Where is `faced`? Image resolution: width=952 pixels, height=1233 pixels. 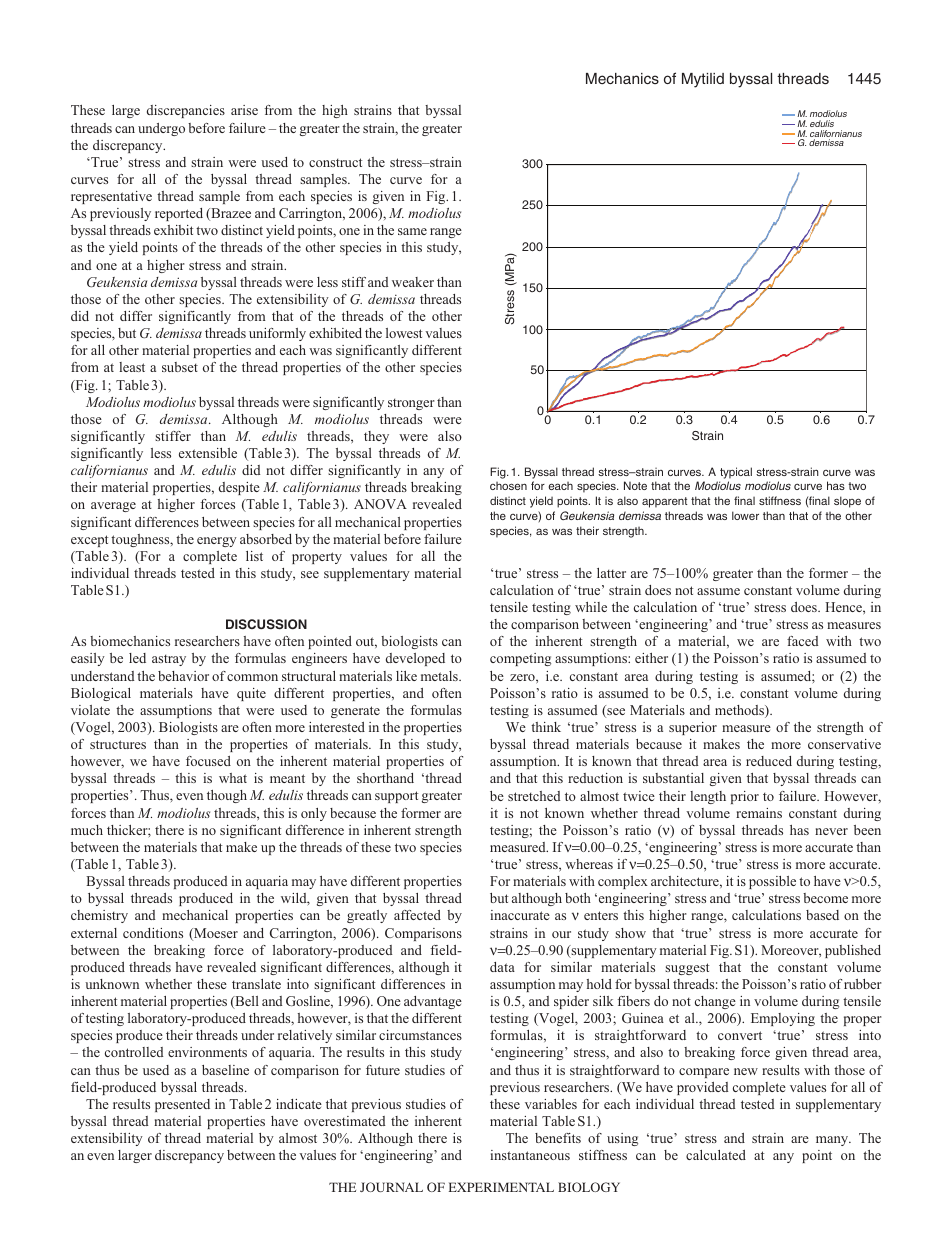 faced is located at coordinates (802, 641).
